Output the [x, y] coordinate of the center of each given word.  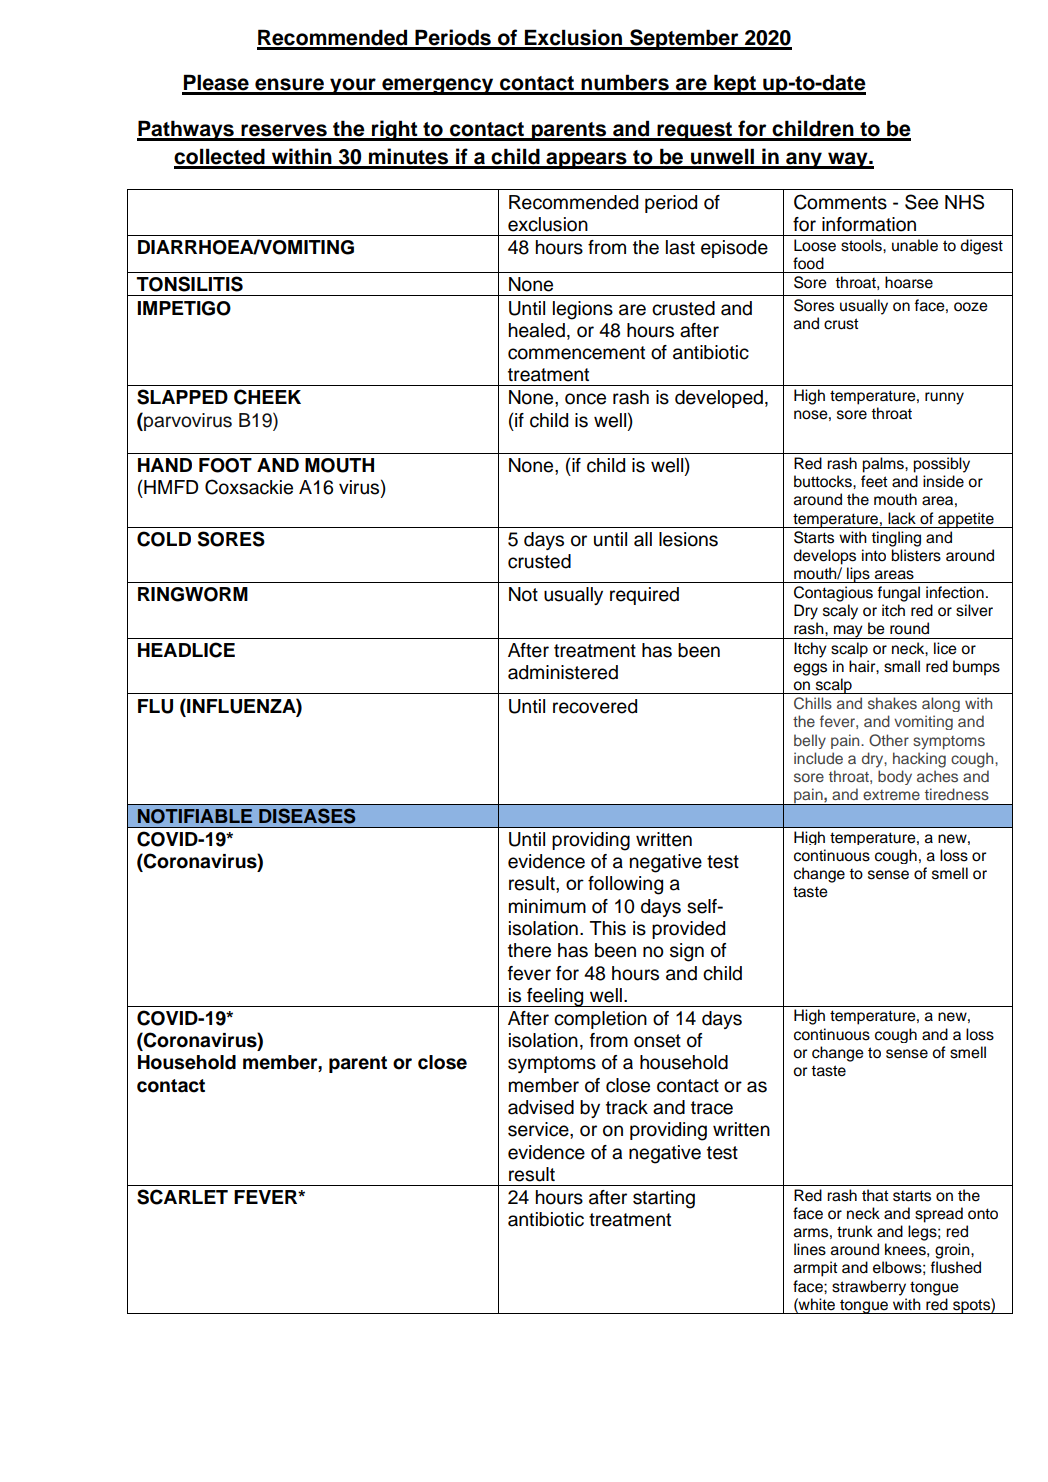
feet [874, 481]
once [585, 399]
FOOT [225, 465]
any [804, 160]
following [625, 885]
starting [664, 1199]
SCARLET [182, 1197]
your [353, 86]
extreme [891, 795]
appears [586, 160]
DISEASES [307, 816]
